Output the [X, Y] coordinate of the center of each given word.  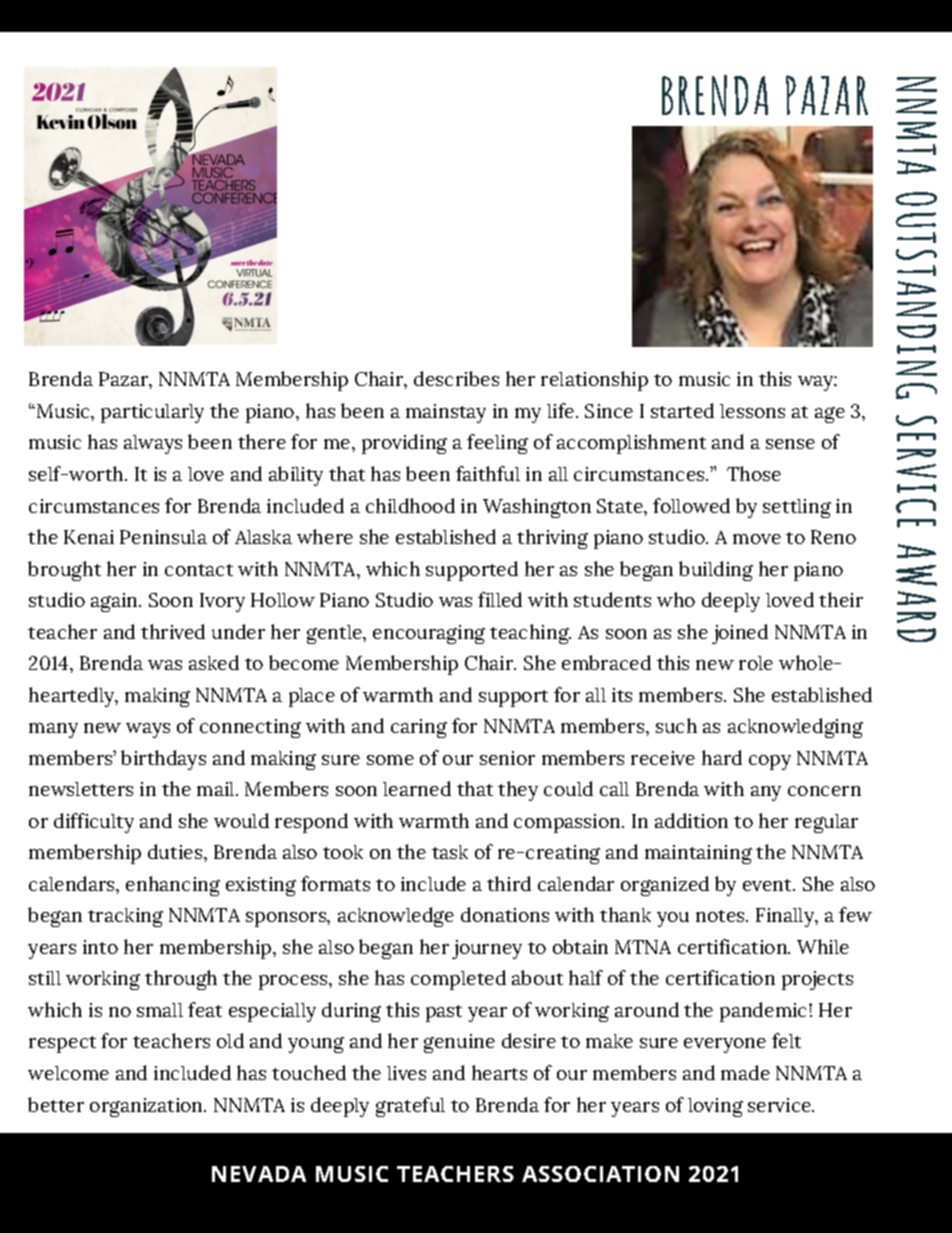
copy [770, 762]
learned [417, 788]
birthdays [163, 760]
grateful [410, 1107]
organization [148, 1107]
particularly [152, 413]
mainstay [446, 413]
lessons [752, 411]
